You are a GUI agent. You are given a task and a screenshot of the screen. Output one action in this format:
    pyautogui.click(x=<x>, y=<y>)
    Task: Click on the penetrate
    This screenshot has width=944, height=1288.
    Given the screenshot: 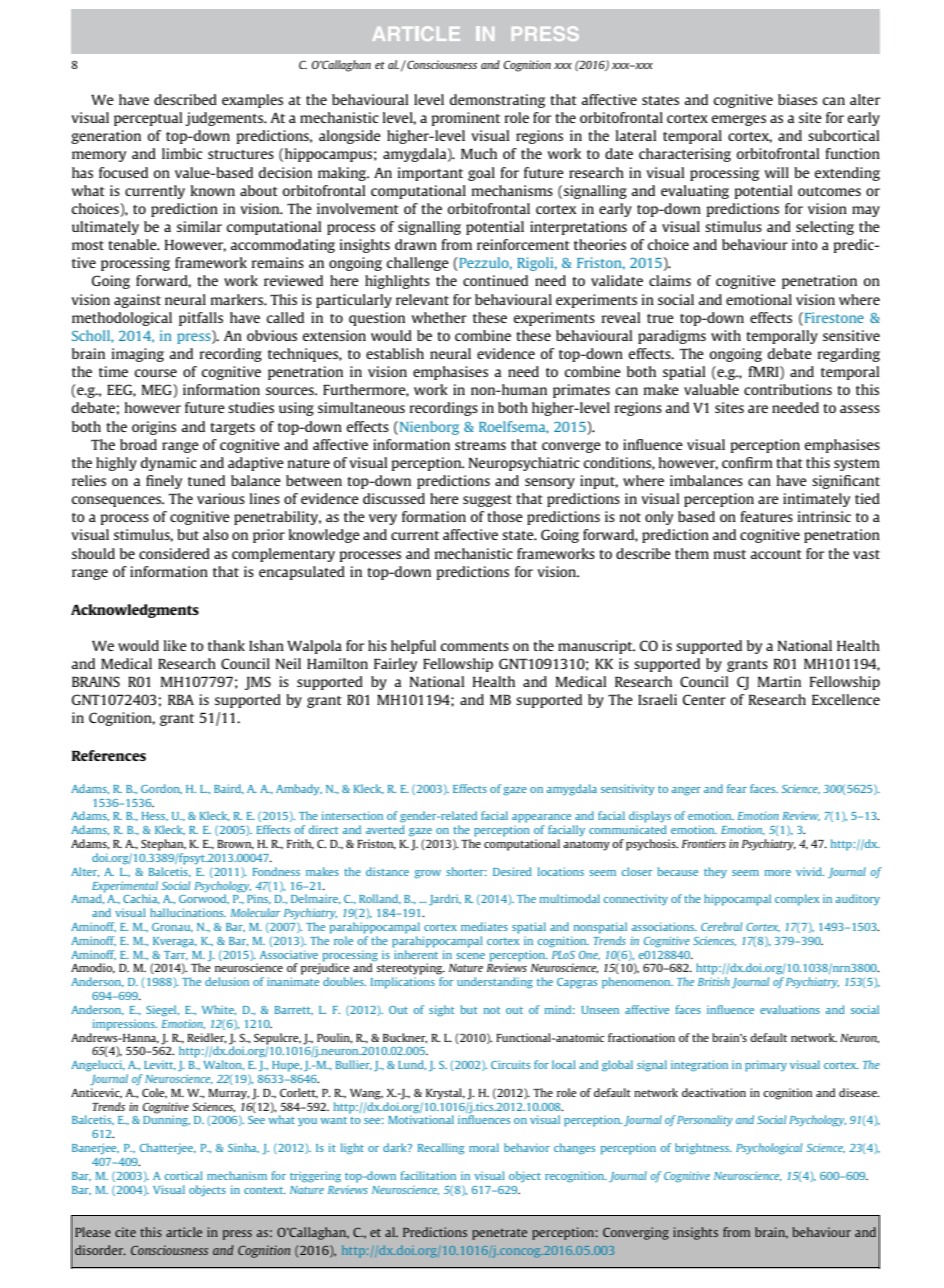 What is the action you would take?
    pyautogui.click(x=499, y=1234)
